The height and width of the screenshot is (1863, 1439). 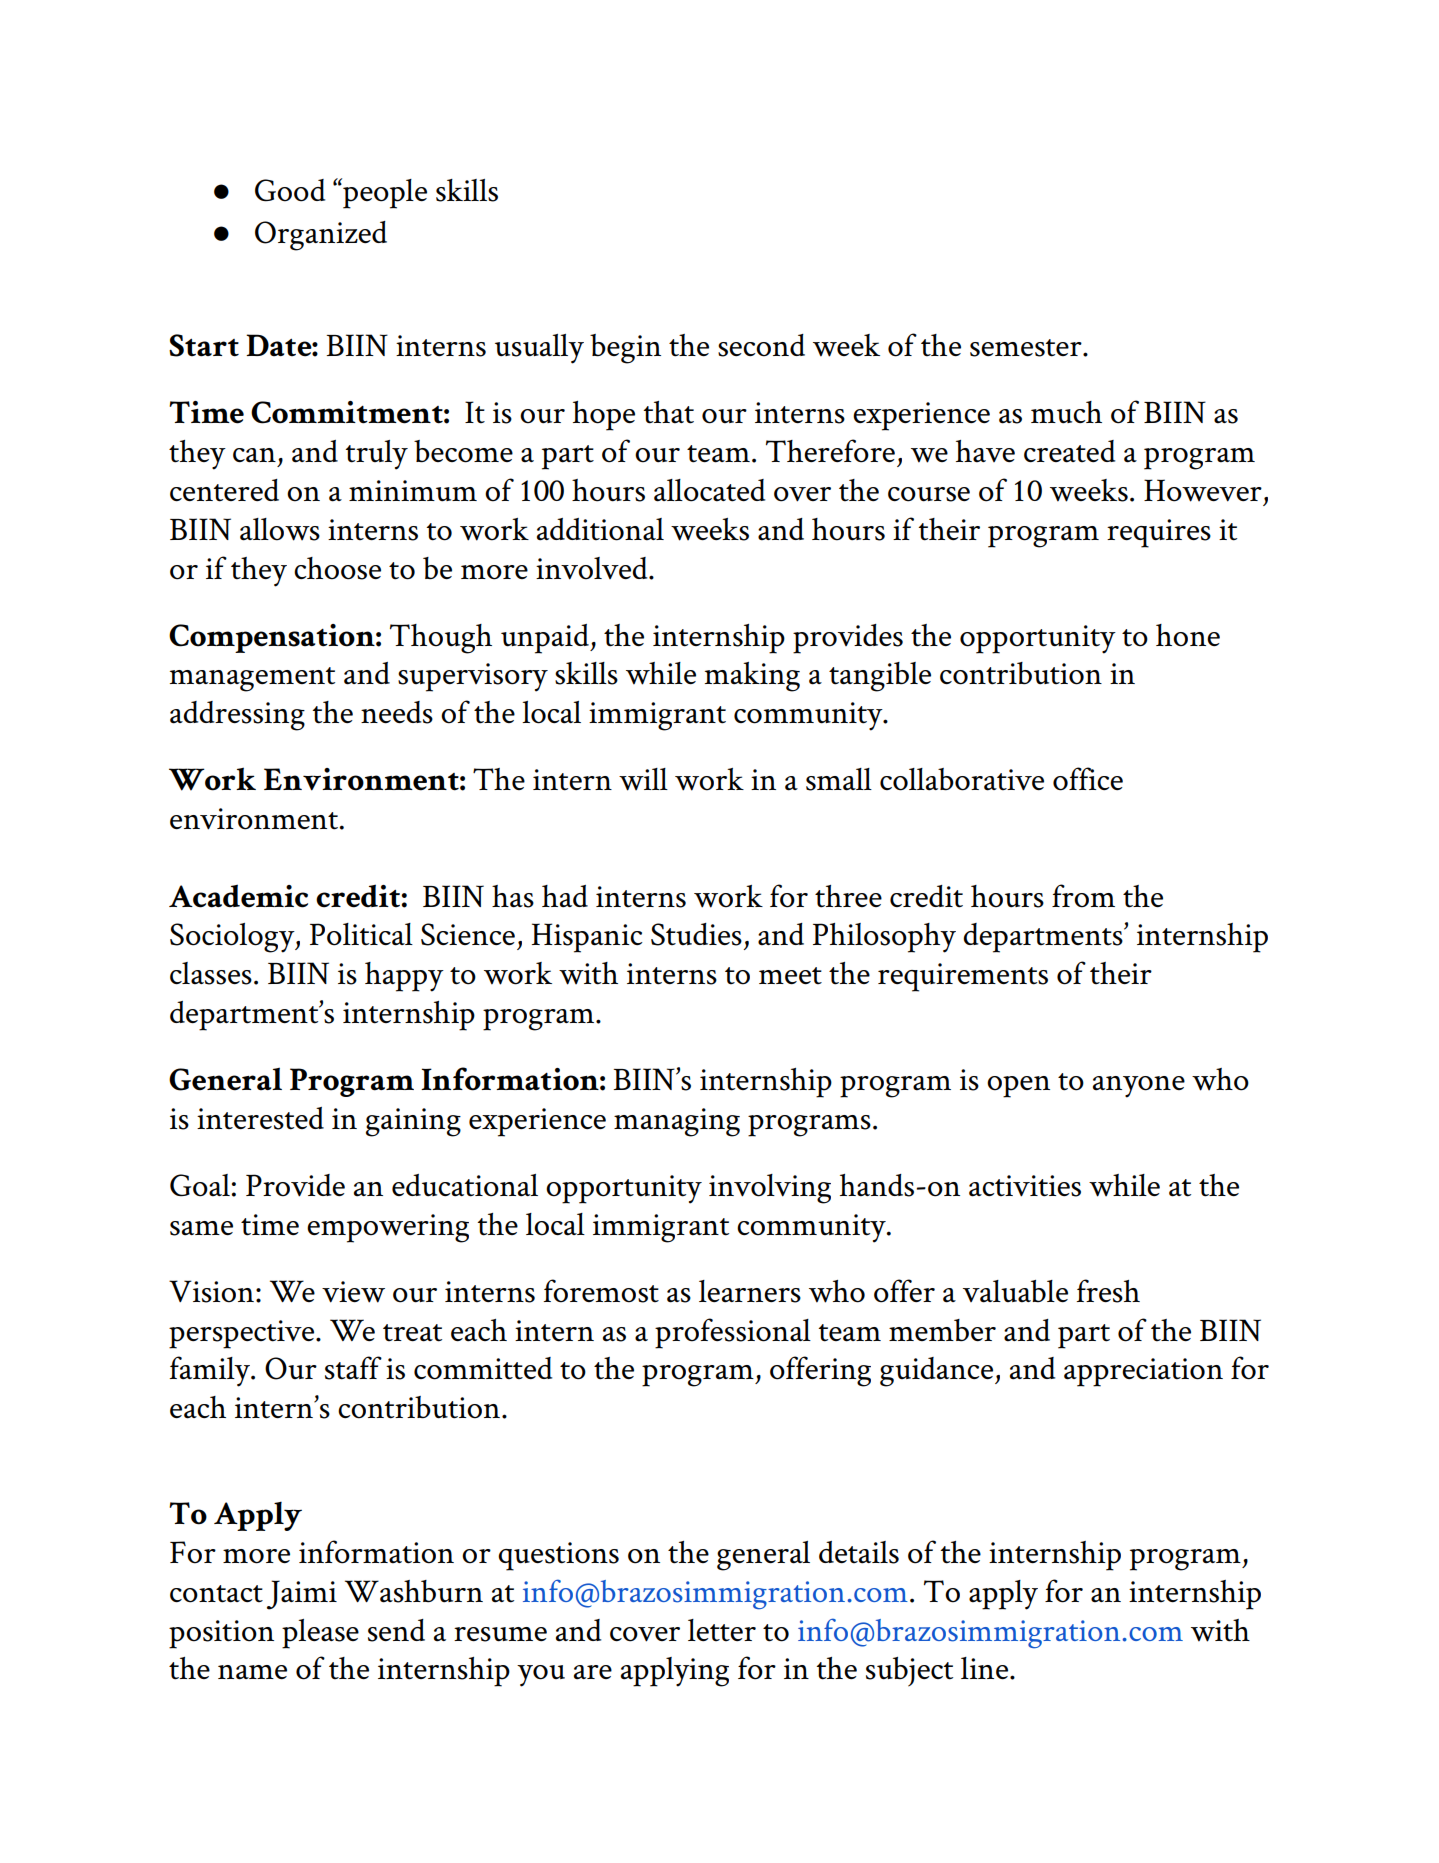 What do you see at coordinates (696, 934) in the screenshot?
I see `Studies` at bounding box center [696, 934].
